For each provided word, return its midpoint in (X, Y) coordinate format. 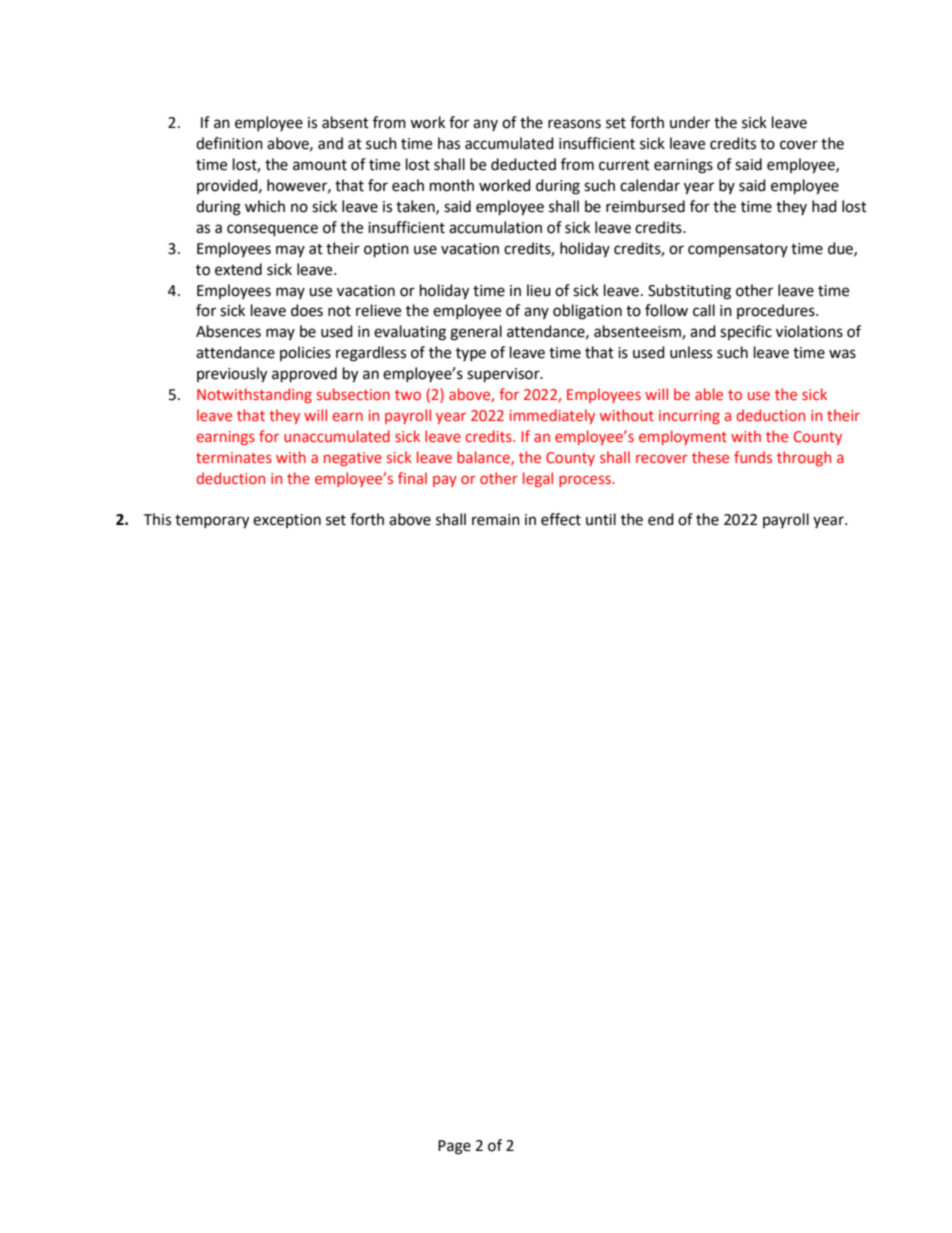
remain (496, 520)
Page (454, 1147)
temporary (212, 522)
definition (229, 143)
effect (561, 519)
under (690, 122)
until (601, 519)
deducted (523, 164)
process (586, 481)
